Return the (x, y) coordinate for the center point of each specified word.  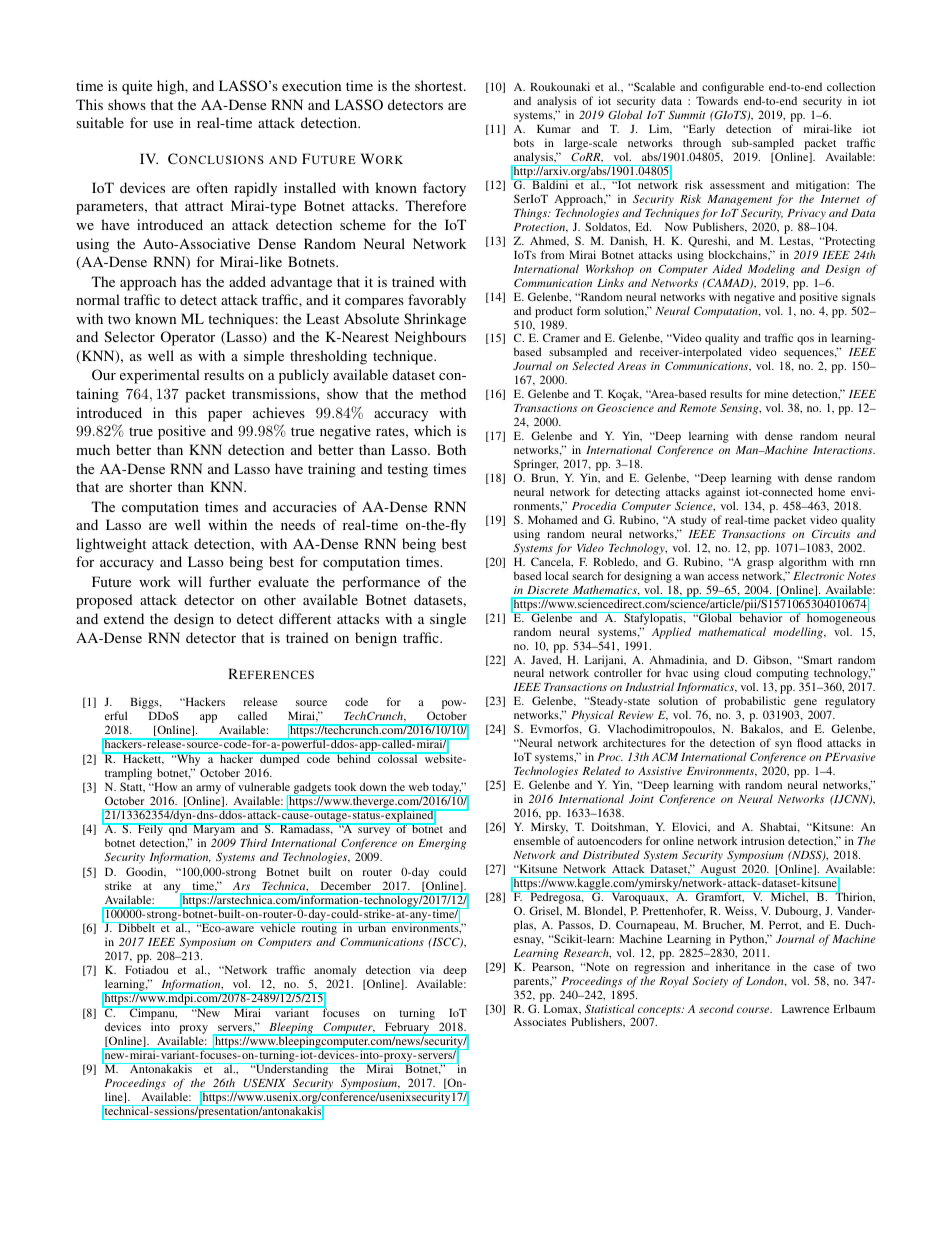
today (446, 789)
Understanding (292, 1071)
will (190, 581)
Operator (188, 338)
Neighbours (430, 338)
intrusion (763, 840)
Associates (540, 1021)
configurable (732, 89)
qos (805, 340)
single (448, 620)
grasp (760, 564)
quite (137, 87)
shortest (440, 85)
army (209, 791)
